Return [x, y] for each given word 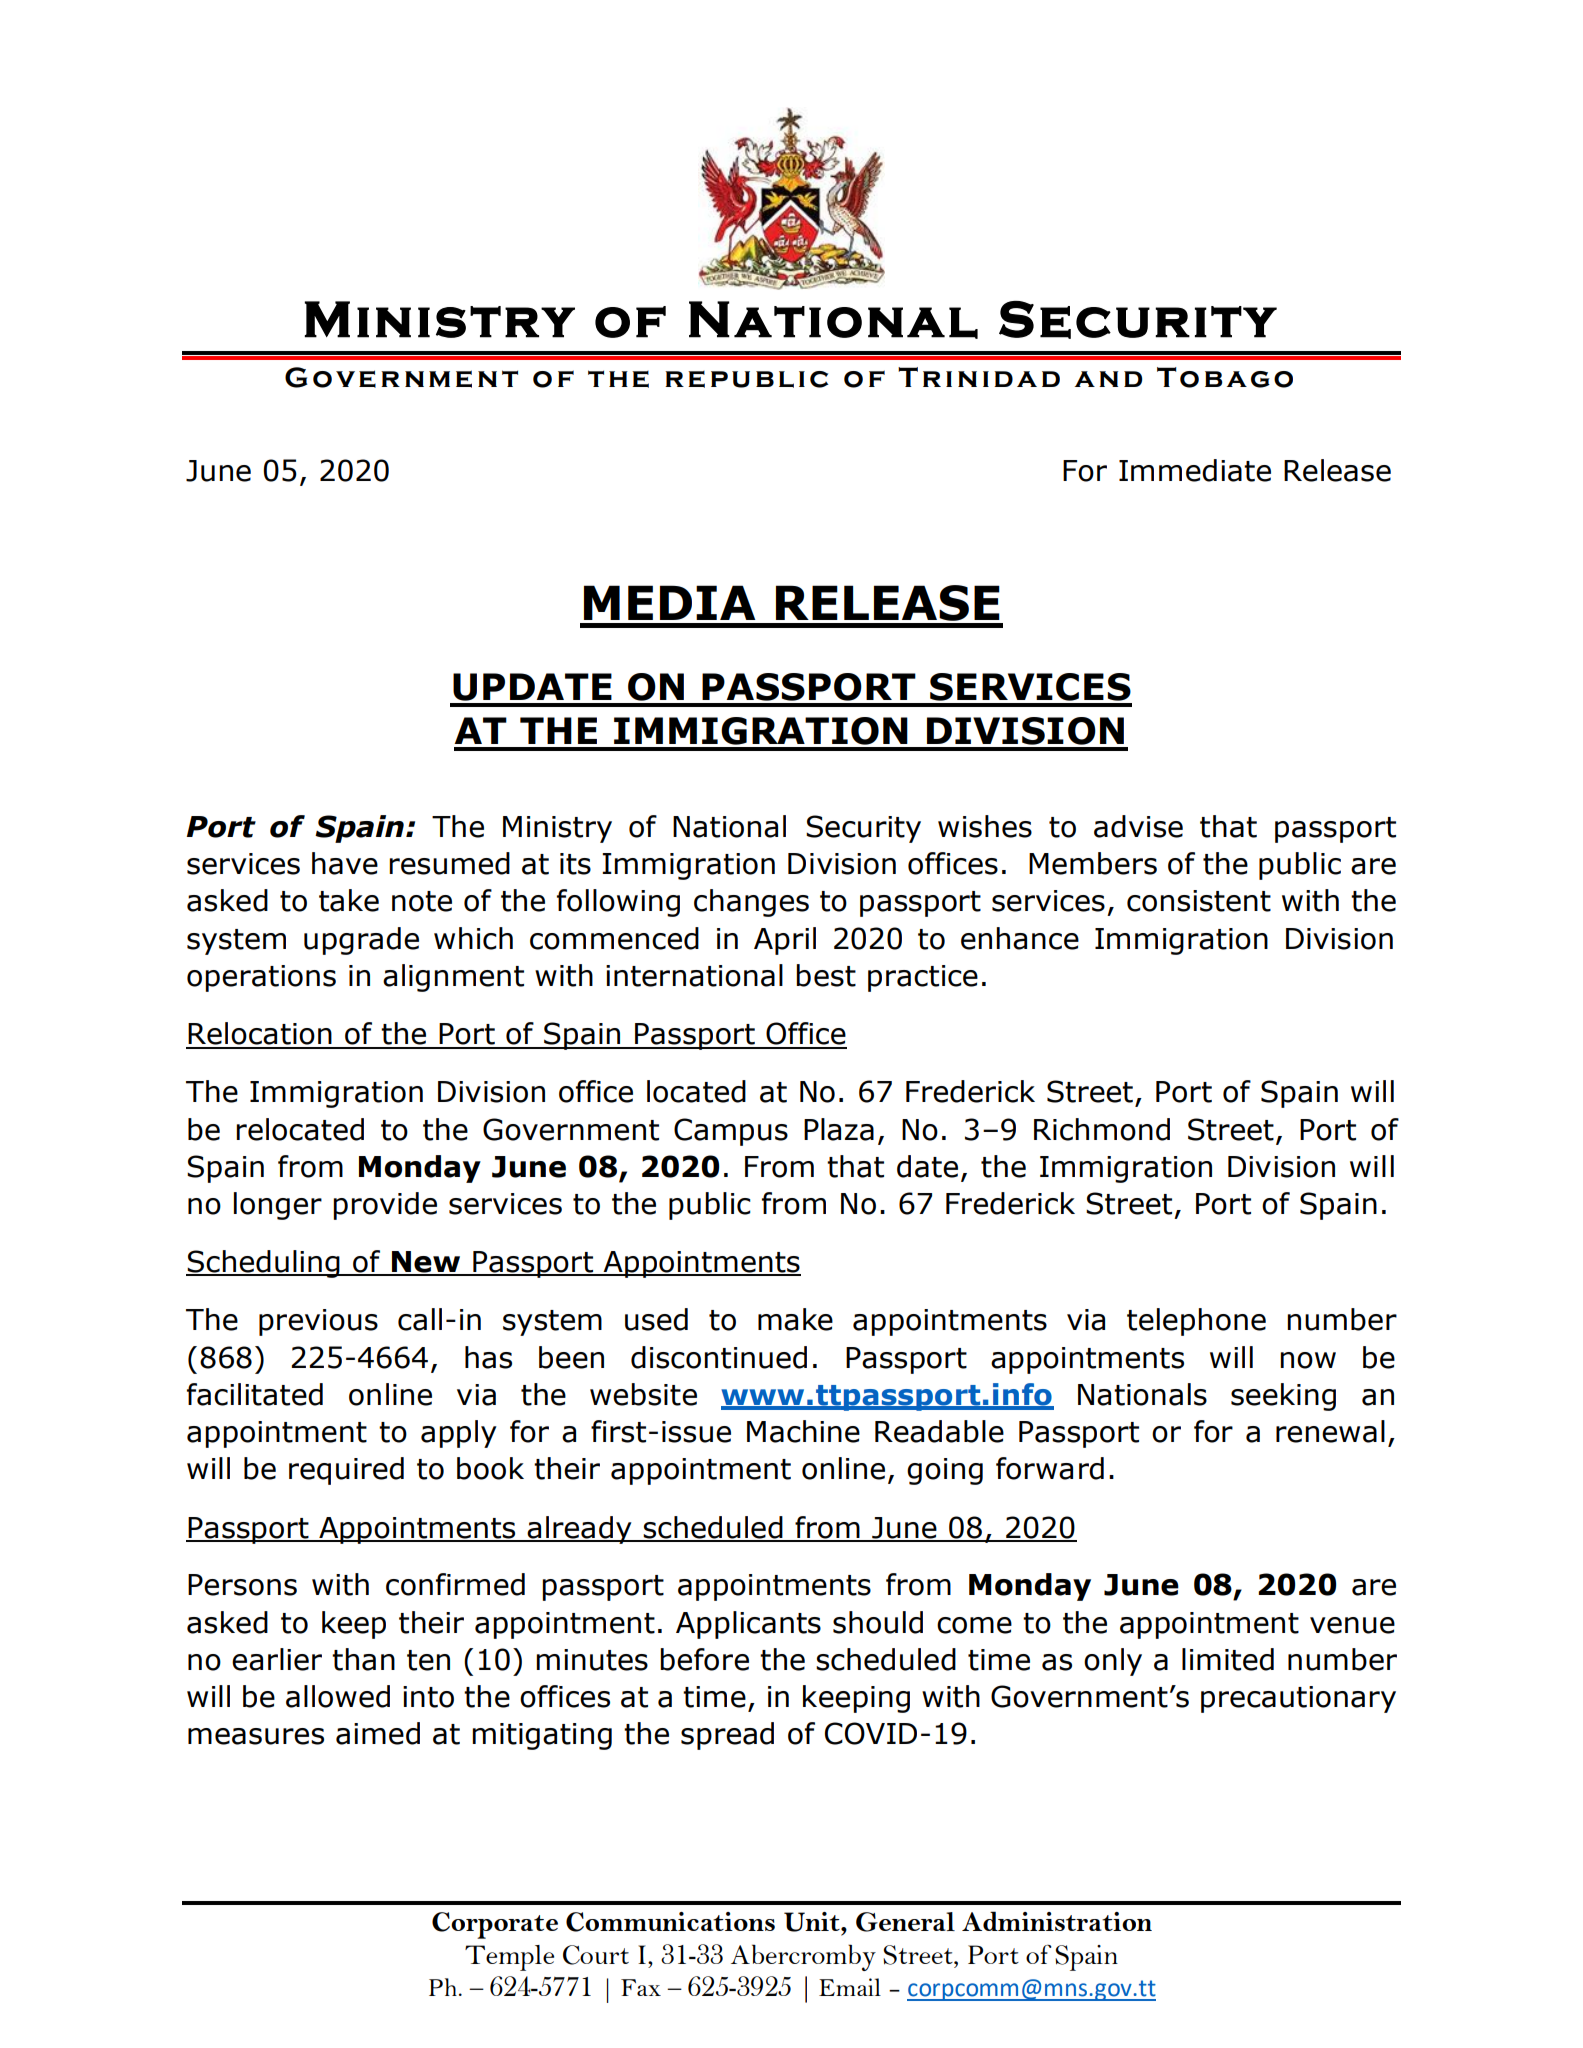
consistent [1199, 901]
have [345, 863]
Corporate [495, 1925]
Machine [803, 1431]
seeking [1283, 1397]
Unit [813, 1922]
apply [459, 1434]
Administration [1057, 1921]
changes [751, 903]
